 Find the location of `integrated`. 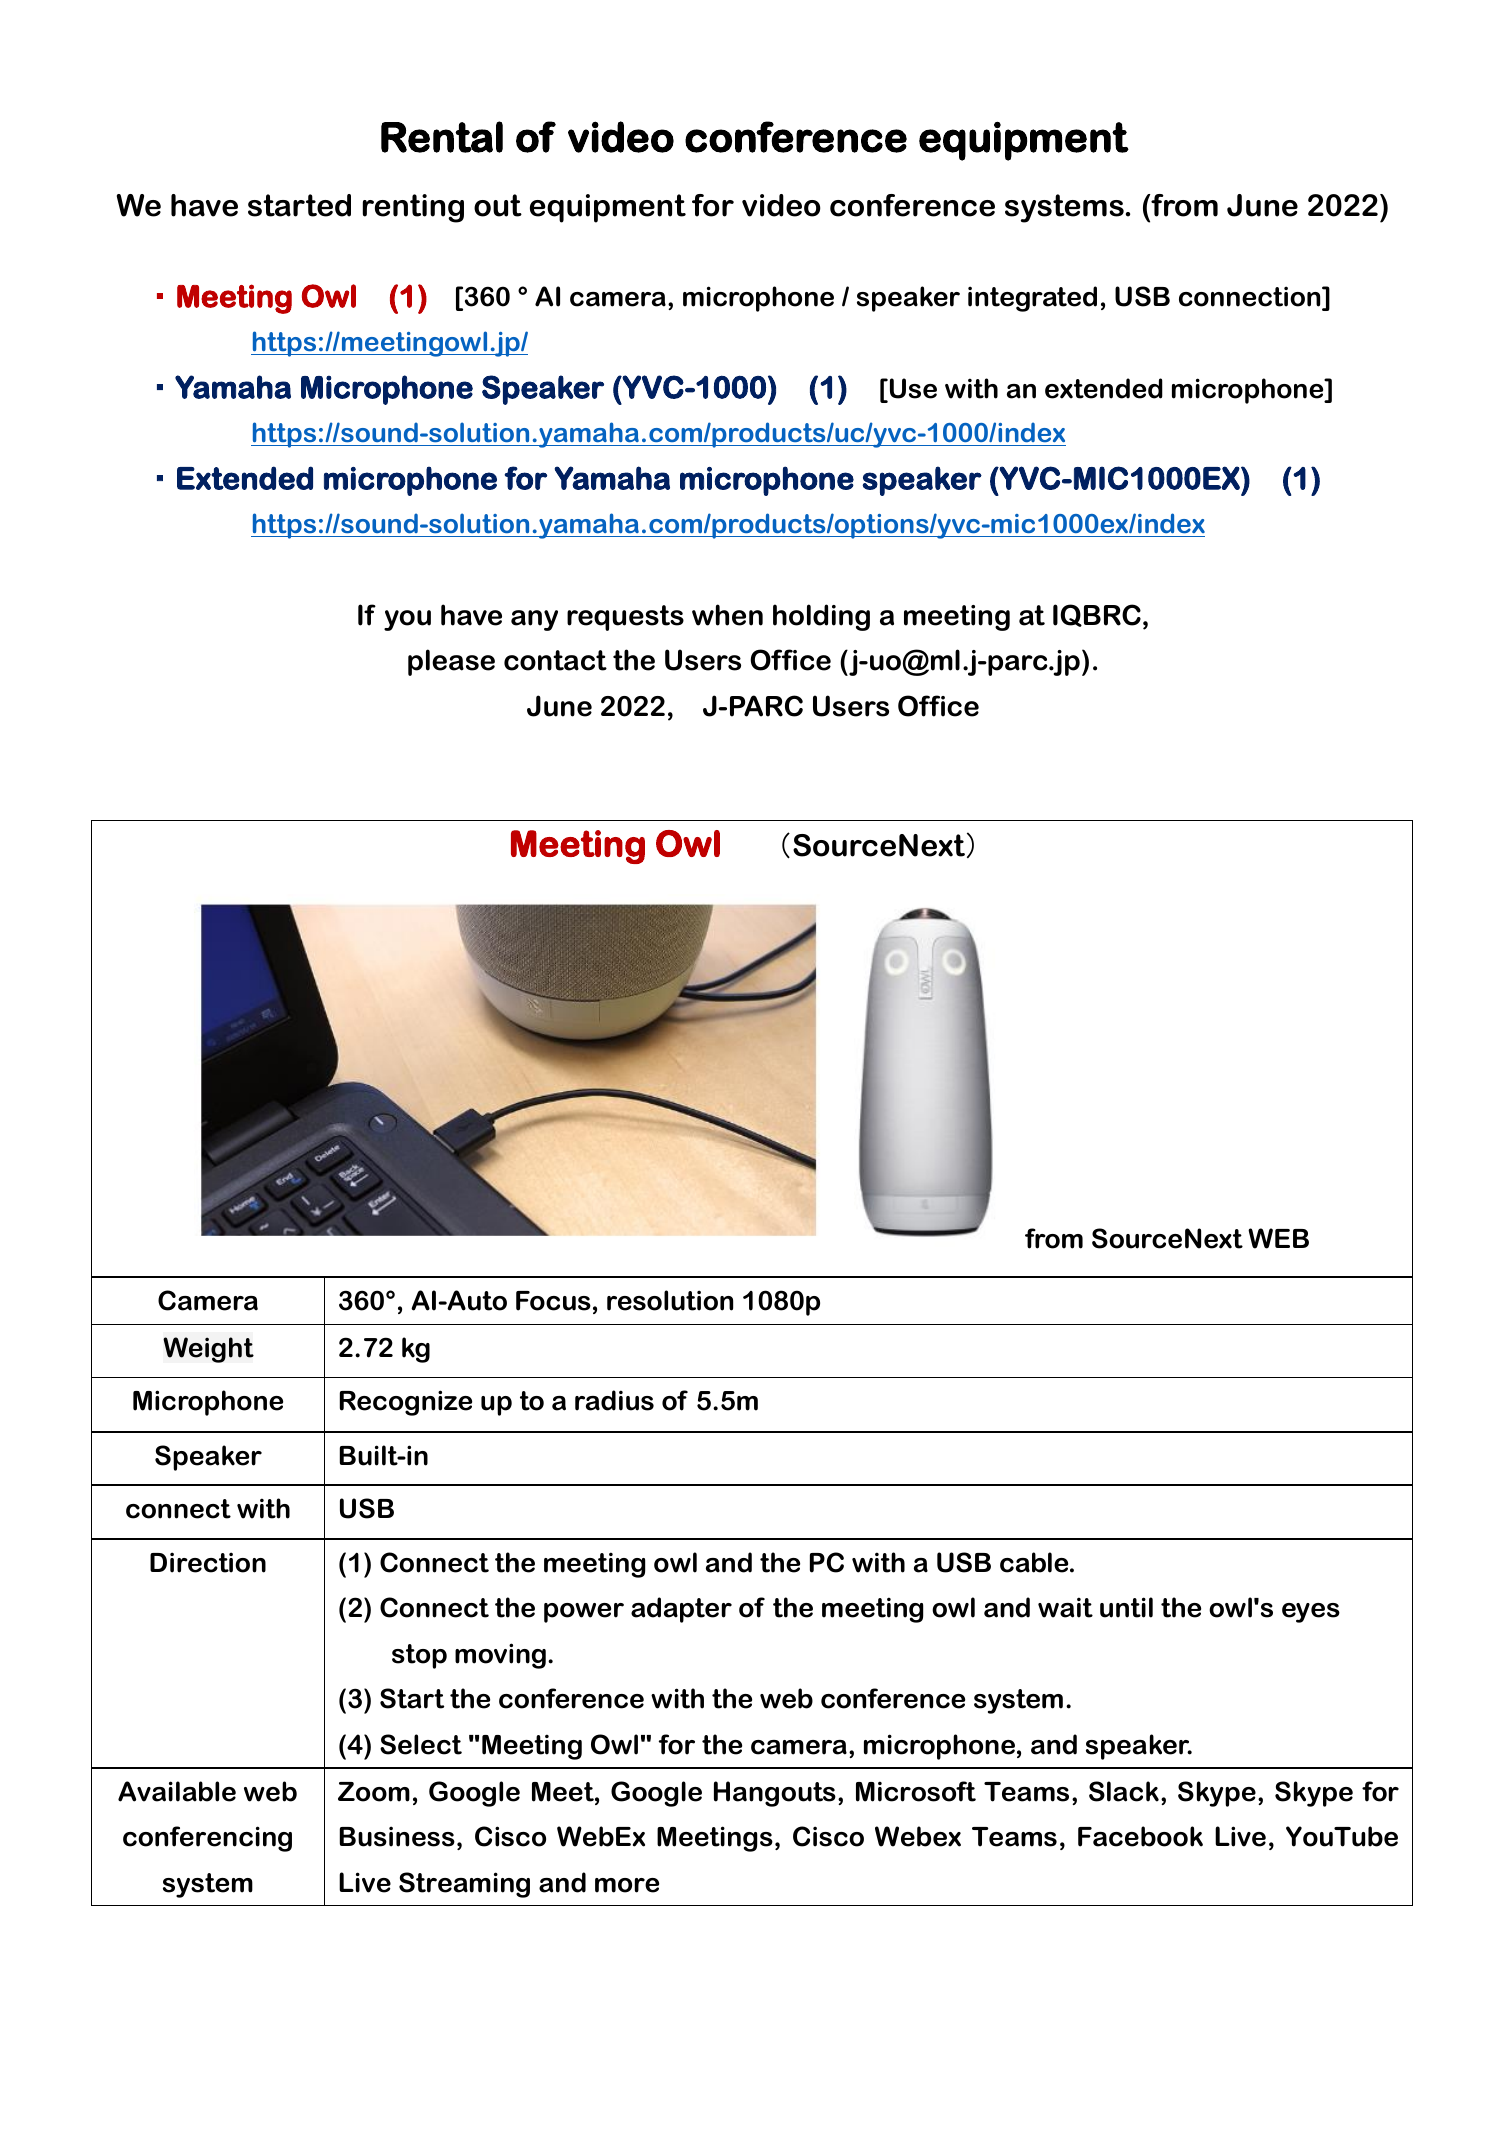

integrated is located at coordinates (1032, 299).
